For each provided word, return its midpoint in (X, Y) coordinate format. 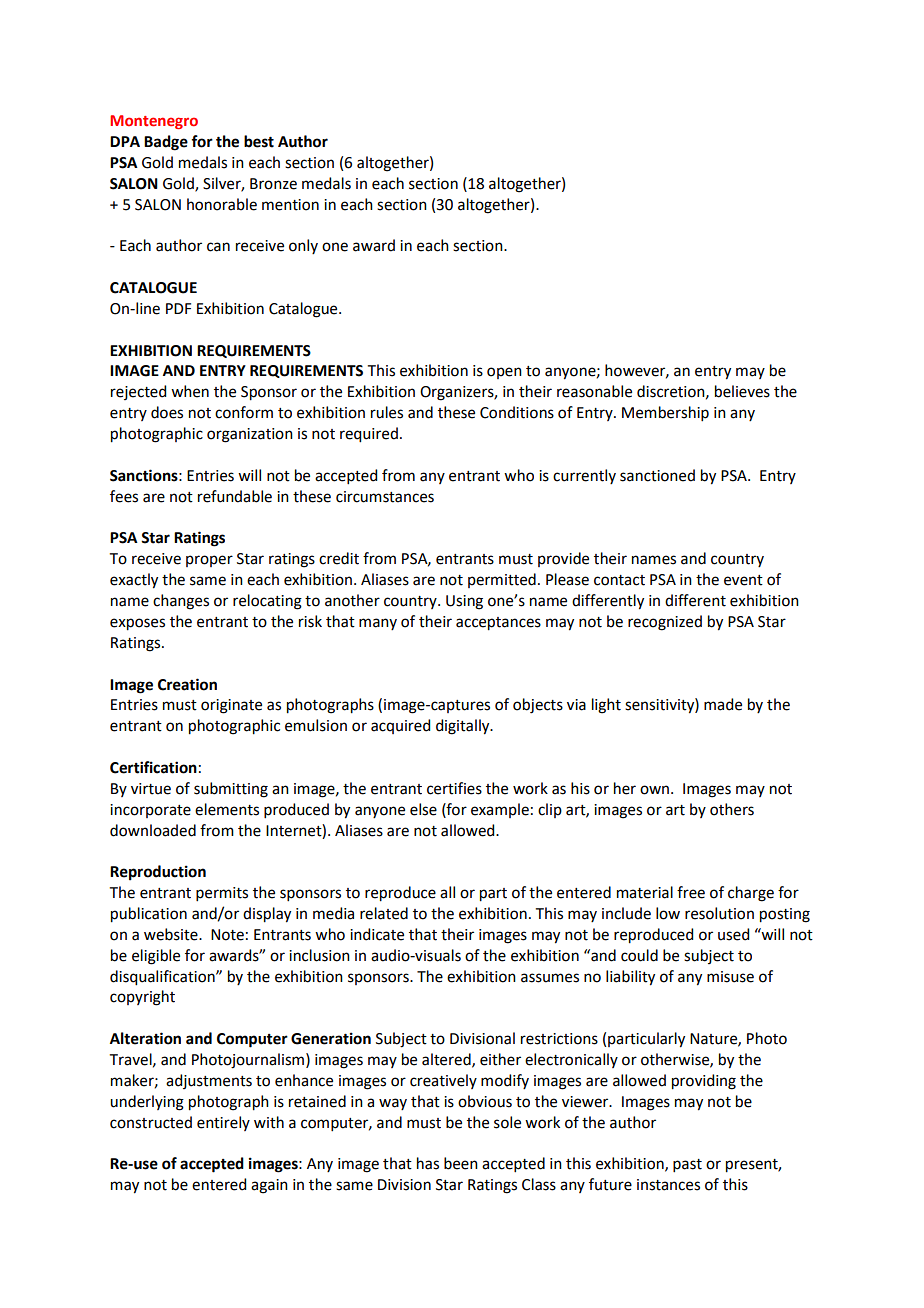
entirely (223, 1123)
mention (290, 205)
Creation (187, 684)
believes (742, 391)
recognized (665, 623)
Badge (166, 143)
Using (464, 602)
